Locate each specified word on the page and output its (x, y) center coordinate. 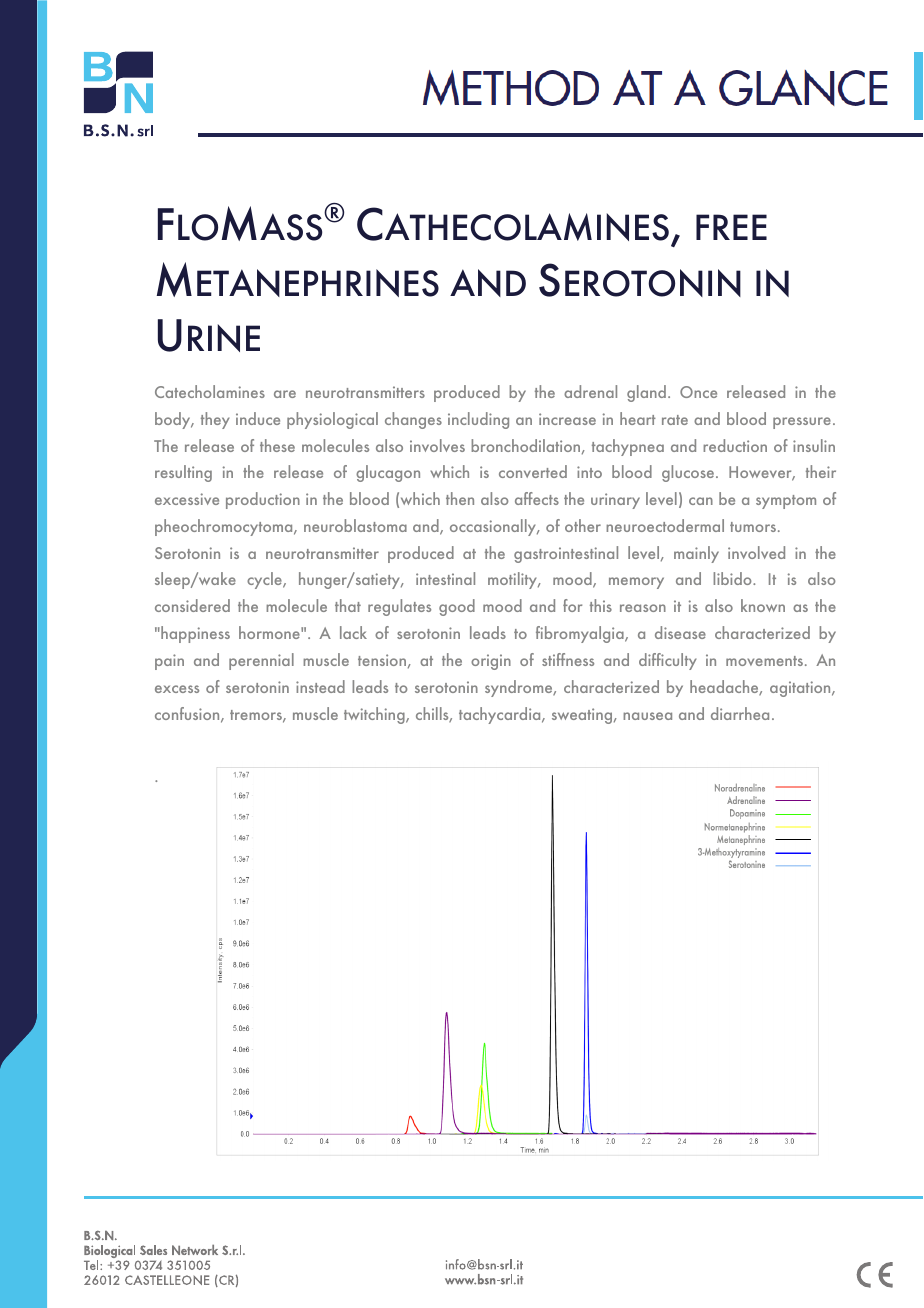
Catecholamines (210, 391)
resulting (183, 473)
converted (533, 471)
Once (698, 392)
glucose (688, 473)
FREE (731, 227)
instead (320, 686)
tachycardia (501, 715)
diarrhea (740, 713)
